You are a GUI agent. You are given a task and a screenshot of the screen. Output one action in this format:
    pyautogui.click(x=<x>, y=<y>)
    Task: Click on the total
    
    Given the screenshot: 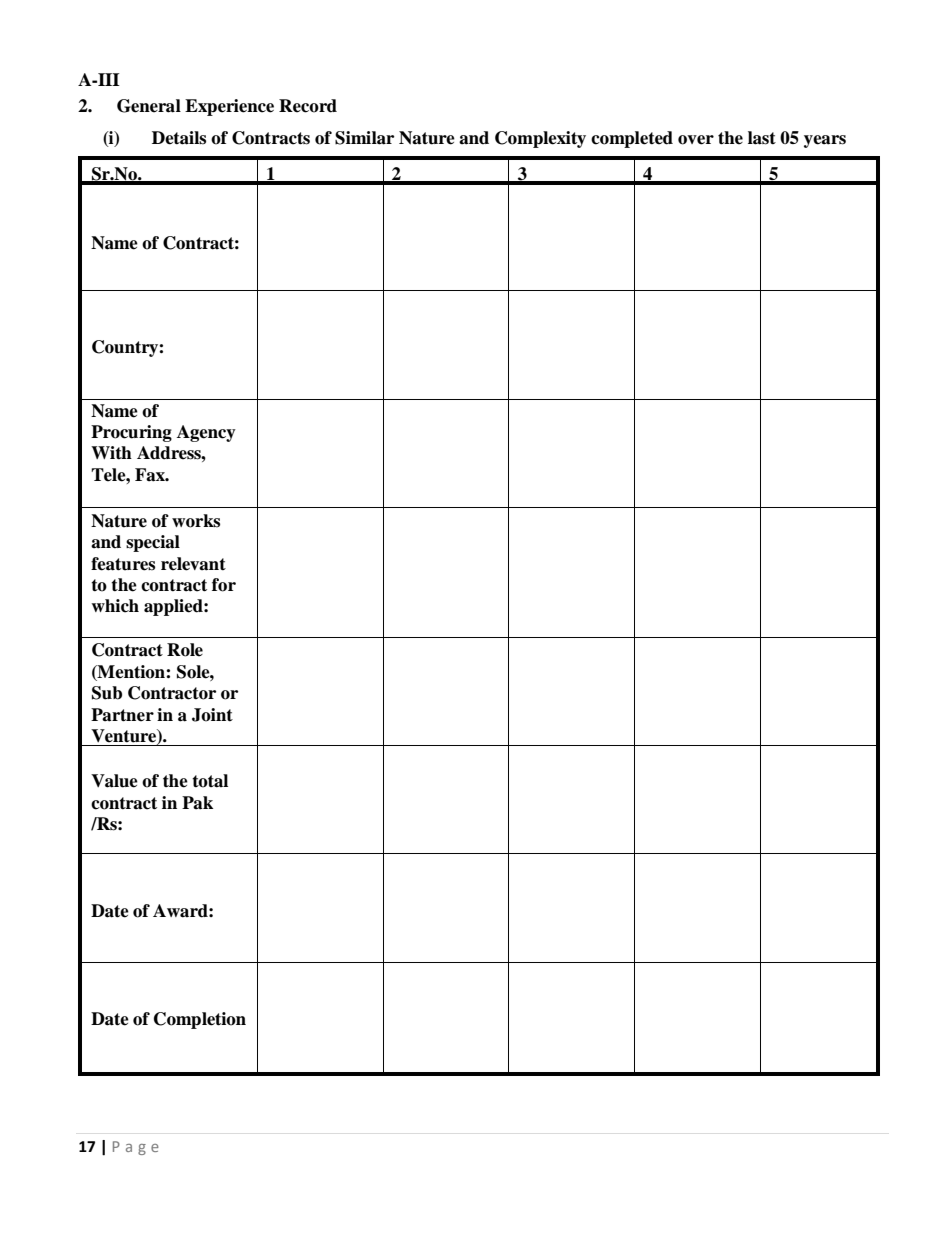 What is the action you would take?
    pyautogui.click(x=210, y=781)
